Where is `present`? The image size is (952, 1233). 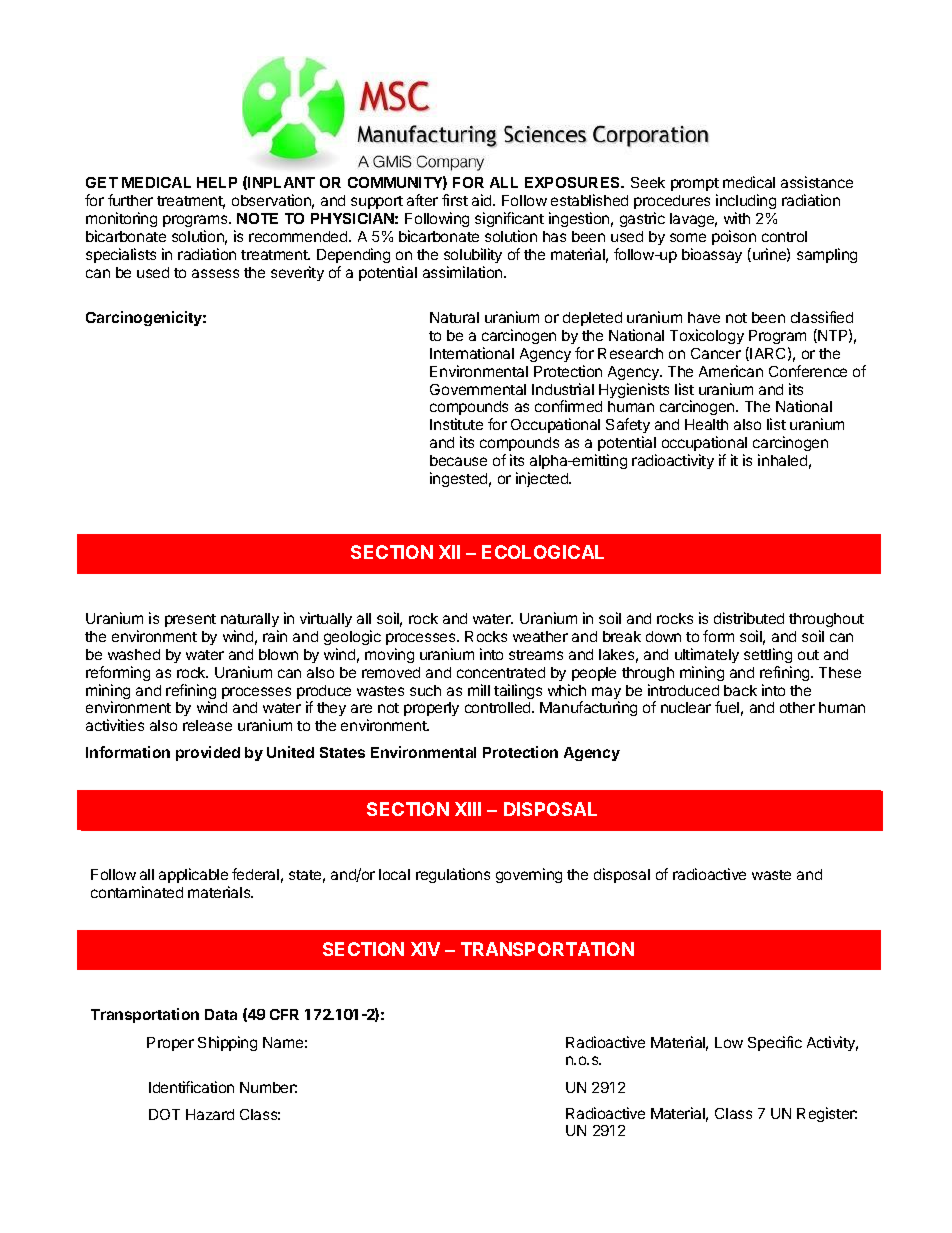
present is located at coordinates (190, 620).
